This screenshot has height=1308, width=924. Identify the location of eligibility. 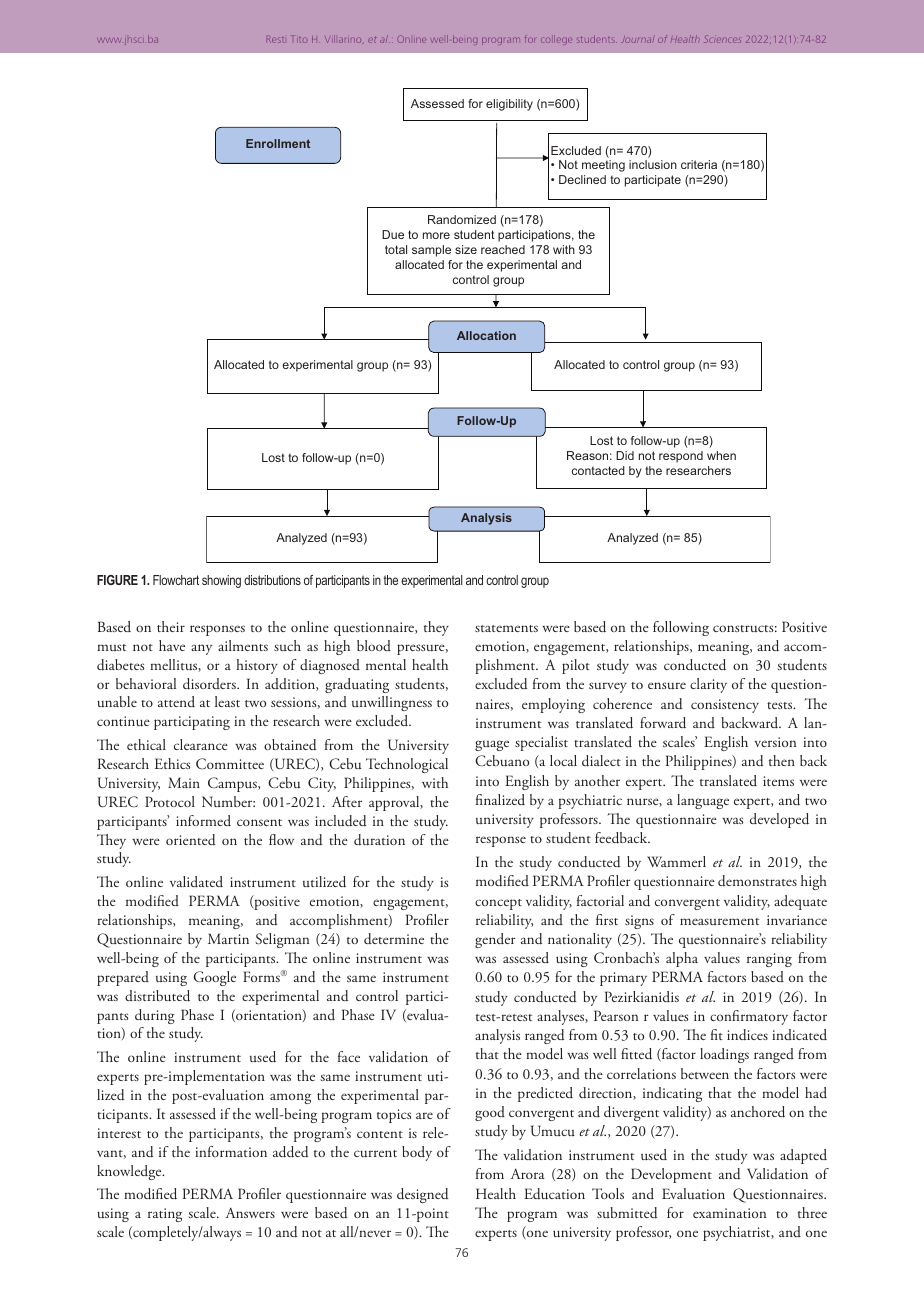
(509, 105).
